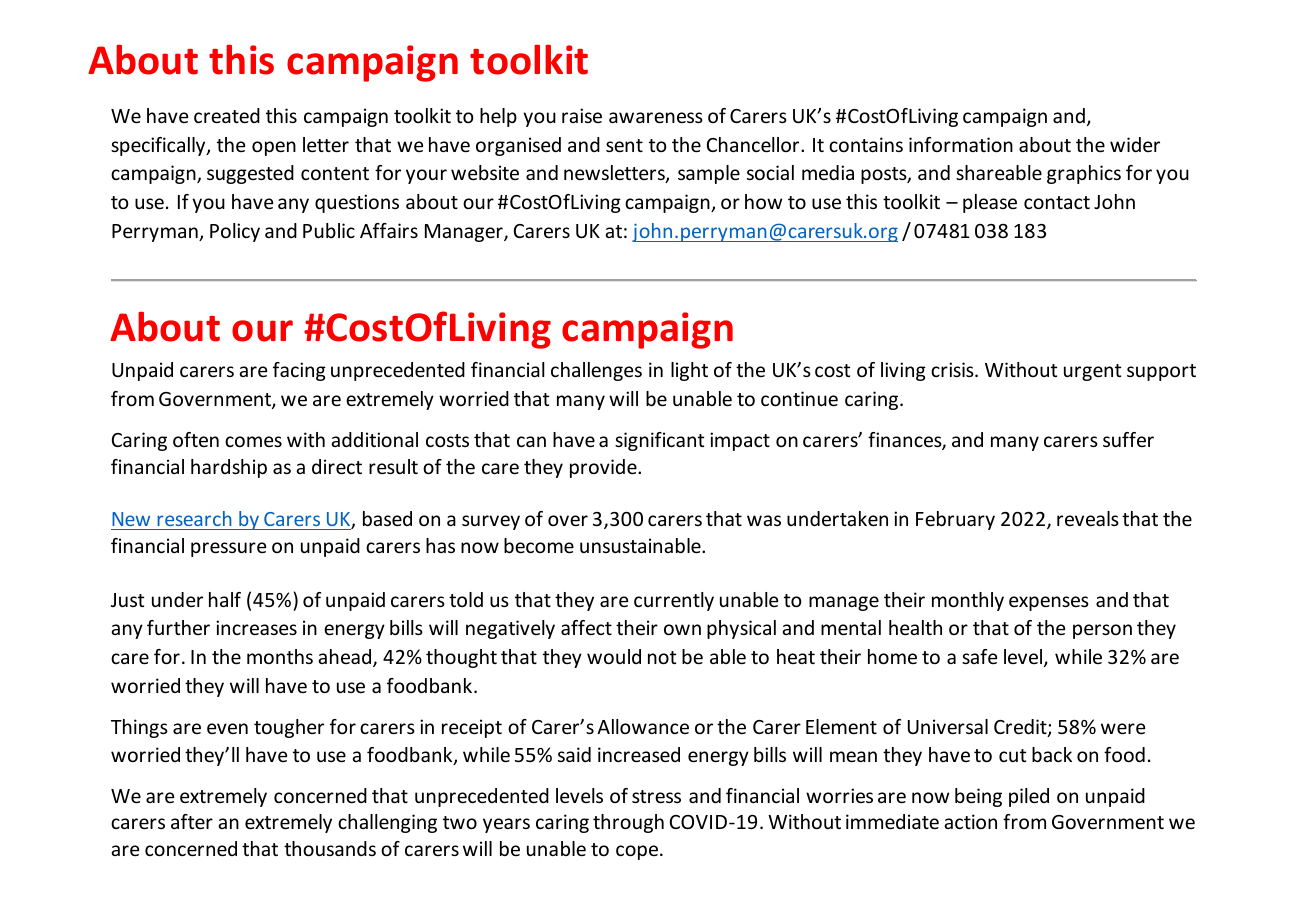 The height and width of the document is (924, 1308). Describe the element at coordinates (689, 371) in the document. I see `light` at that location.
